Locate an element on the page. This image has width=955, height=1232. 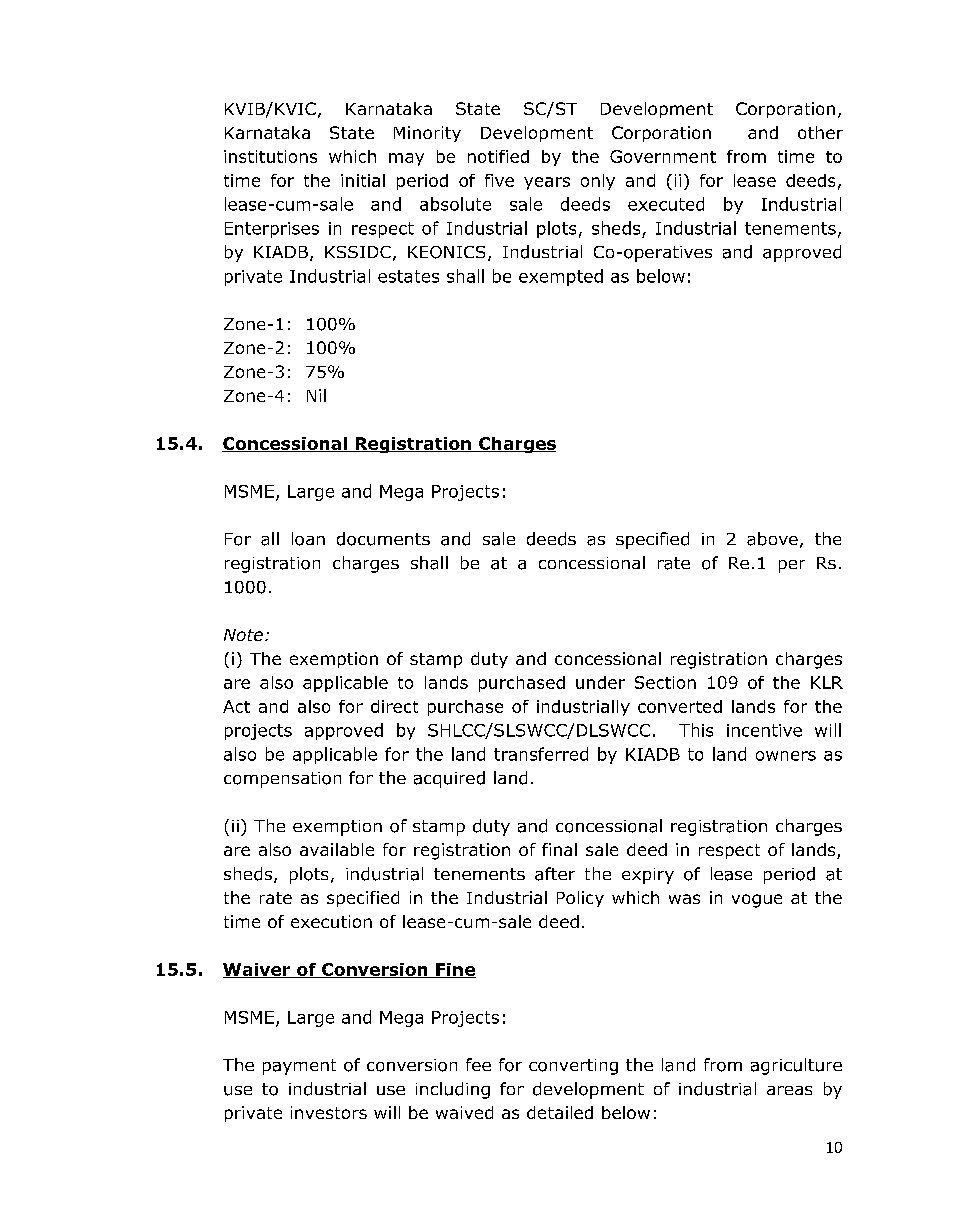
other is located at coordinates (820, 132).
